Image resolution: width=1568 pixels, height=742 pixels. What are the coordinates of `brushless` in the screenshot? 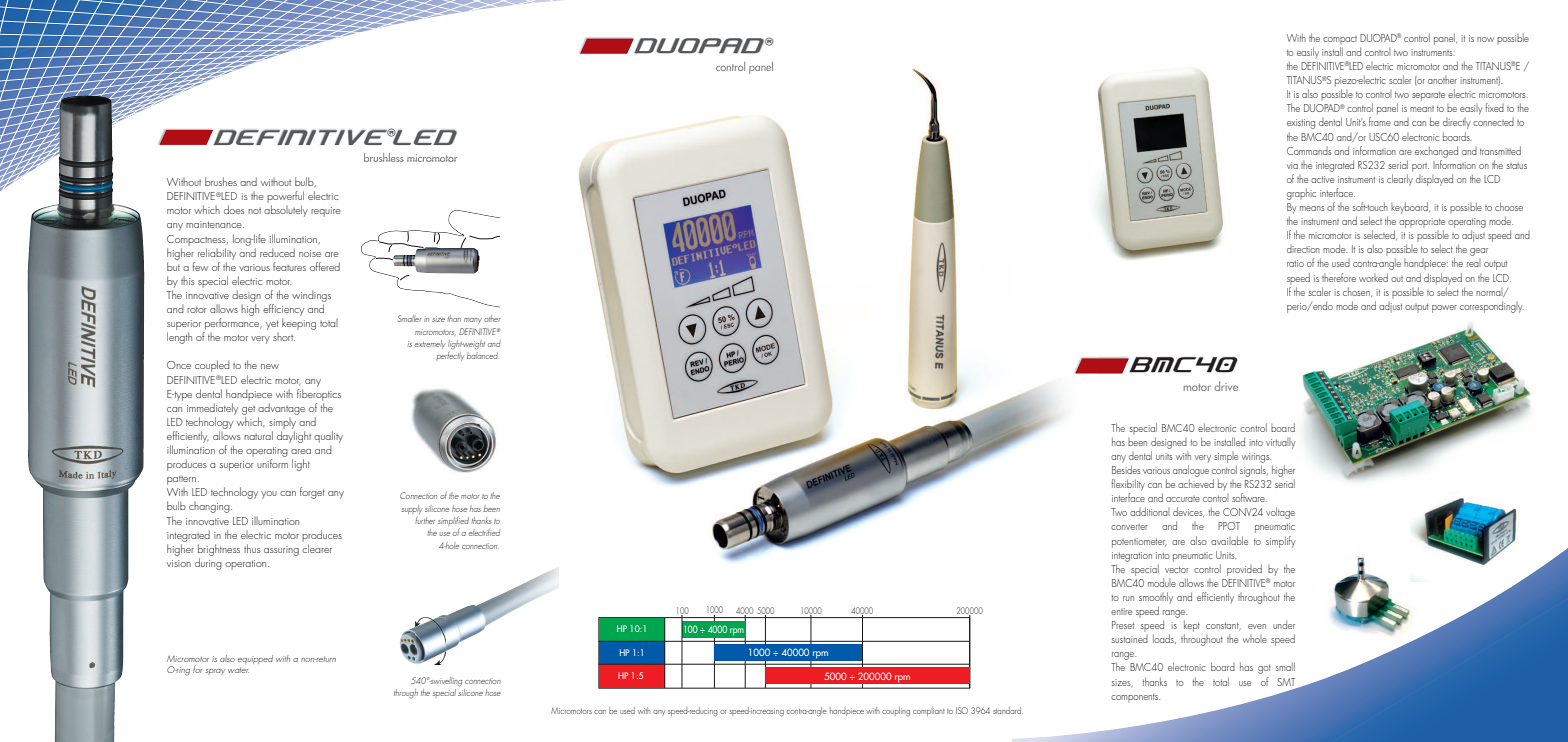 It's located at (384, 157).
